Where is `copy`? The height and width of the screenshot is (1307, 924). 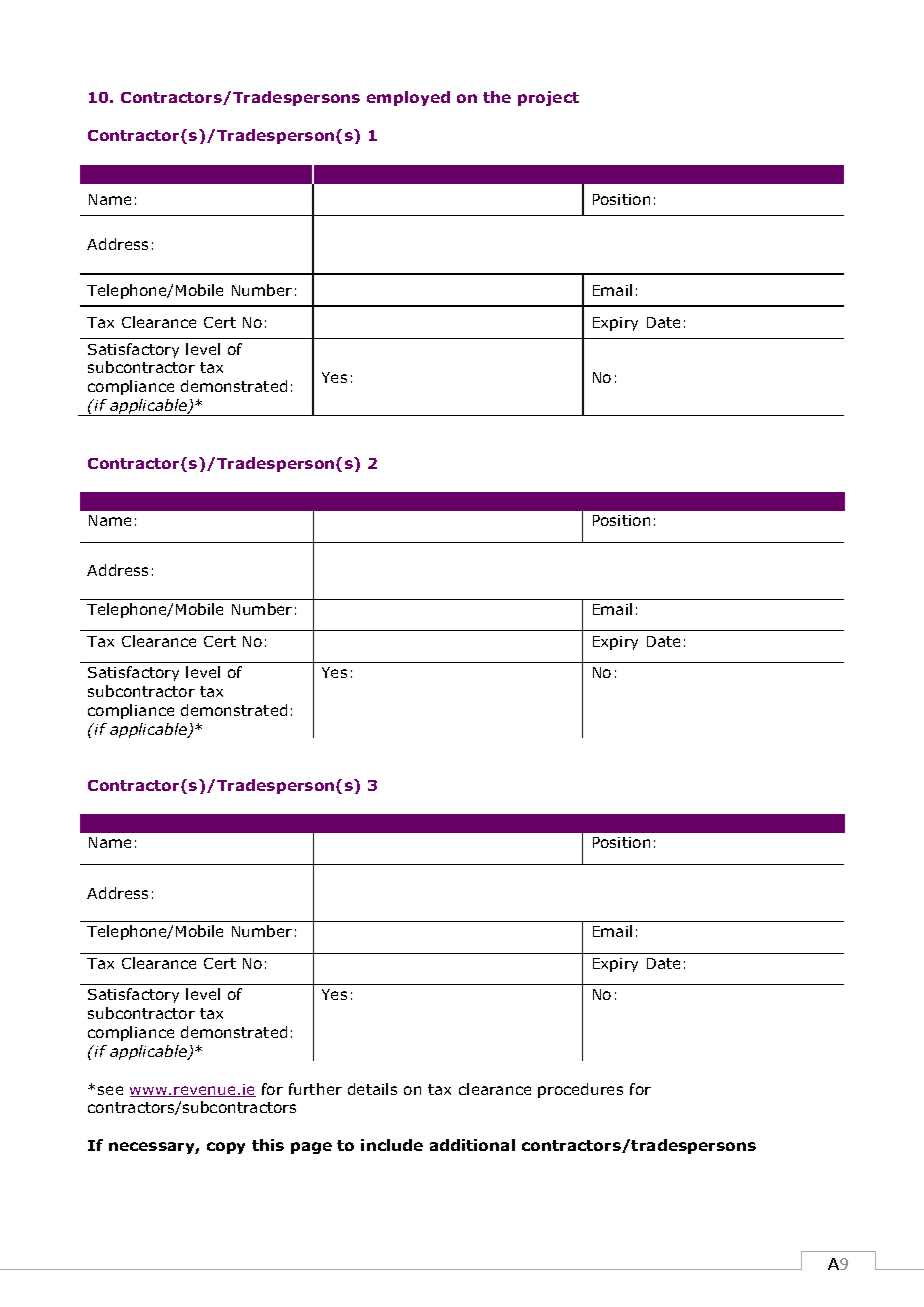
copy is located at coordinates (226, 1148).
